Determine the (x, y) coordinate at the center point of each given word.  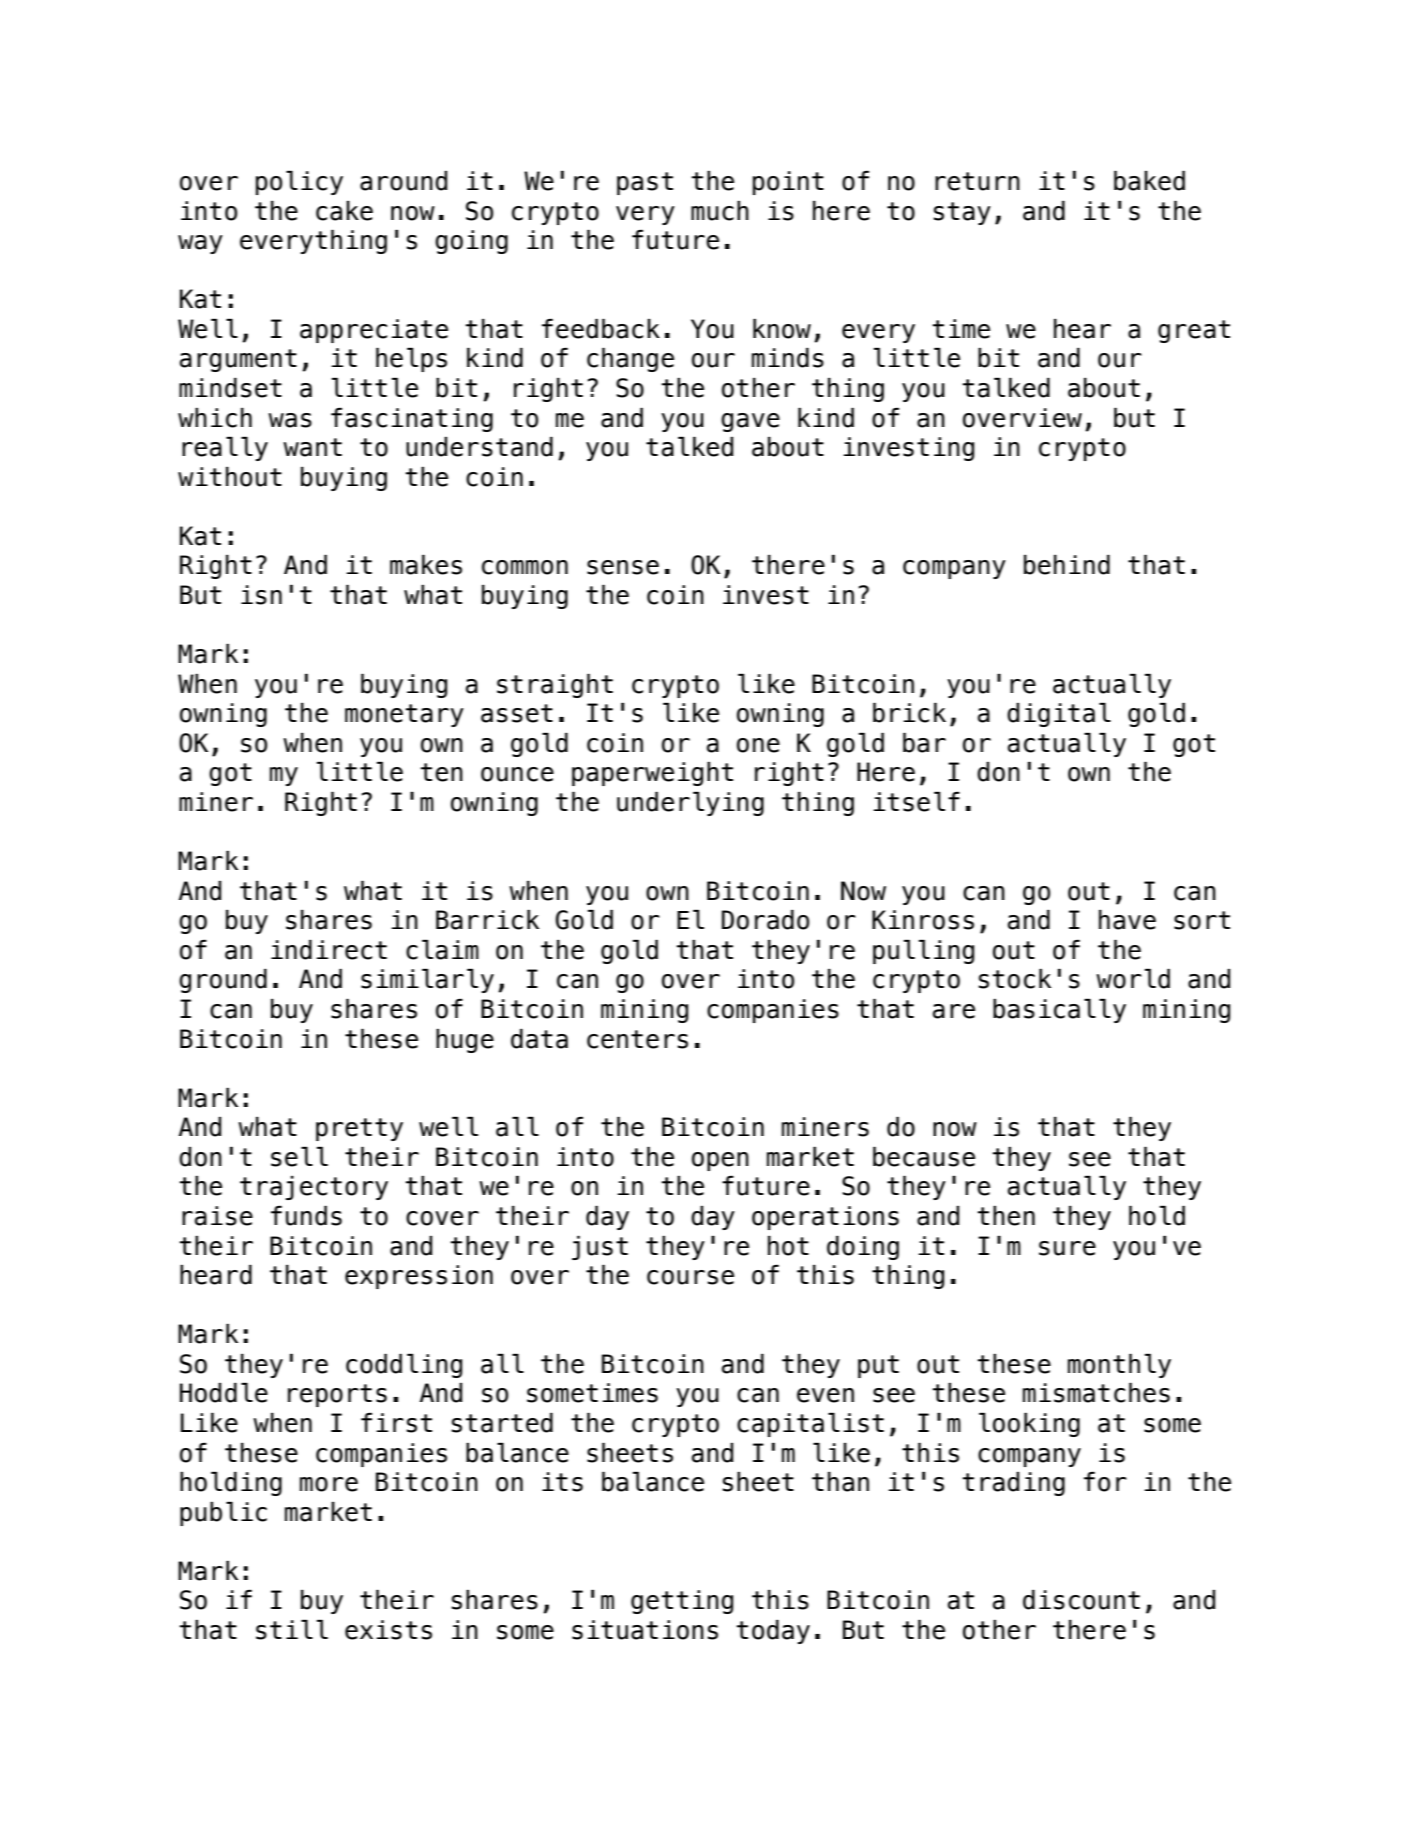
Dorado (765, 920)
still (292, 1630)
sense (623, 567)
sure (1067, 1248)
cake (344, 211)
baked (1149, 181)
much (720, 211)
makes (426, 565)
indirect (329, 950)
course (690, 1277)
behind (1067, 565)
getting (682, 1602)
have (1127, 920)
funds (306, 1216)
